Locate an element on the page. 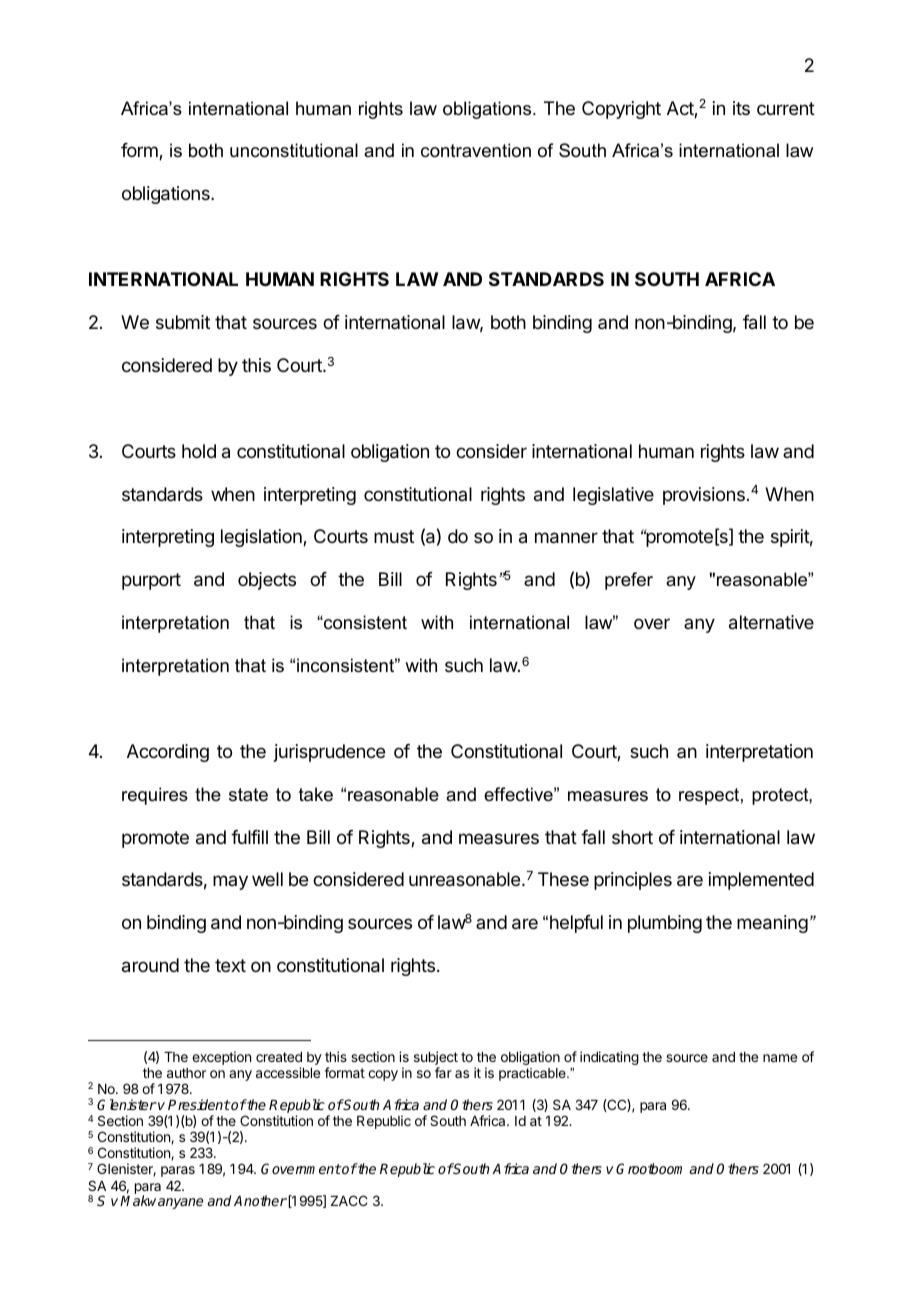 The height and width of the page is (1308, 924). Another is located at coordinates (260, 1200).
